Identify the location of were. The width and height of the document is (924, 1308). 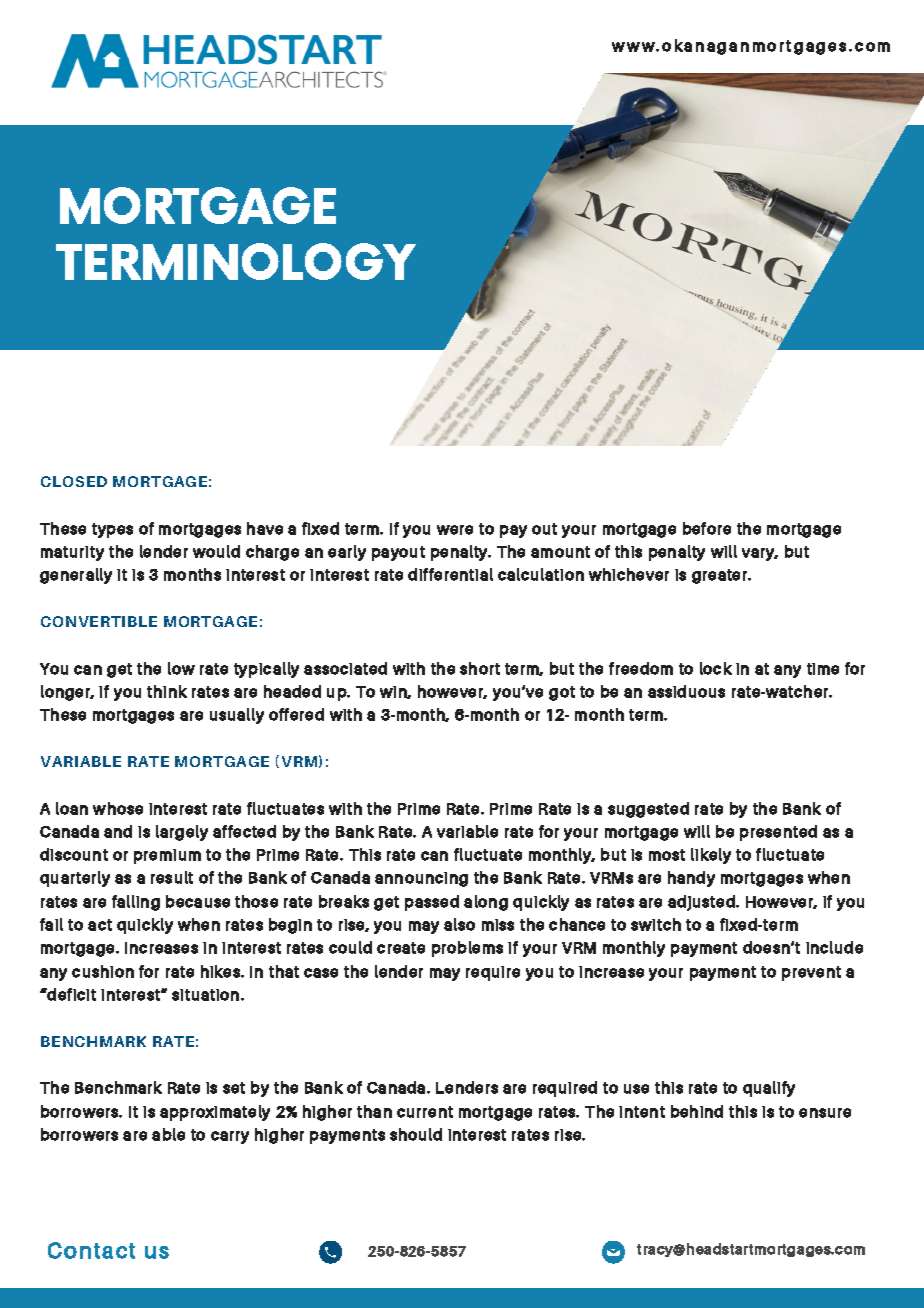
(455, 530).
